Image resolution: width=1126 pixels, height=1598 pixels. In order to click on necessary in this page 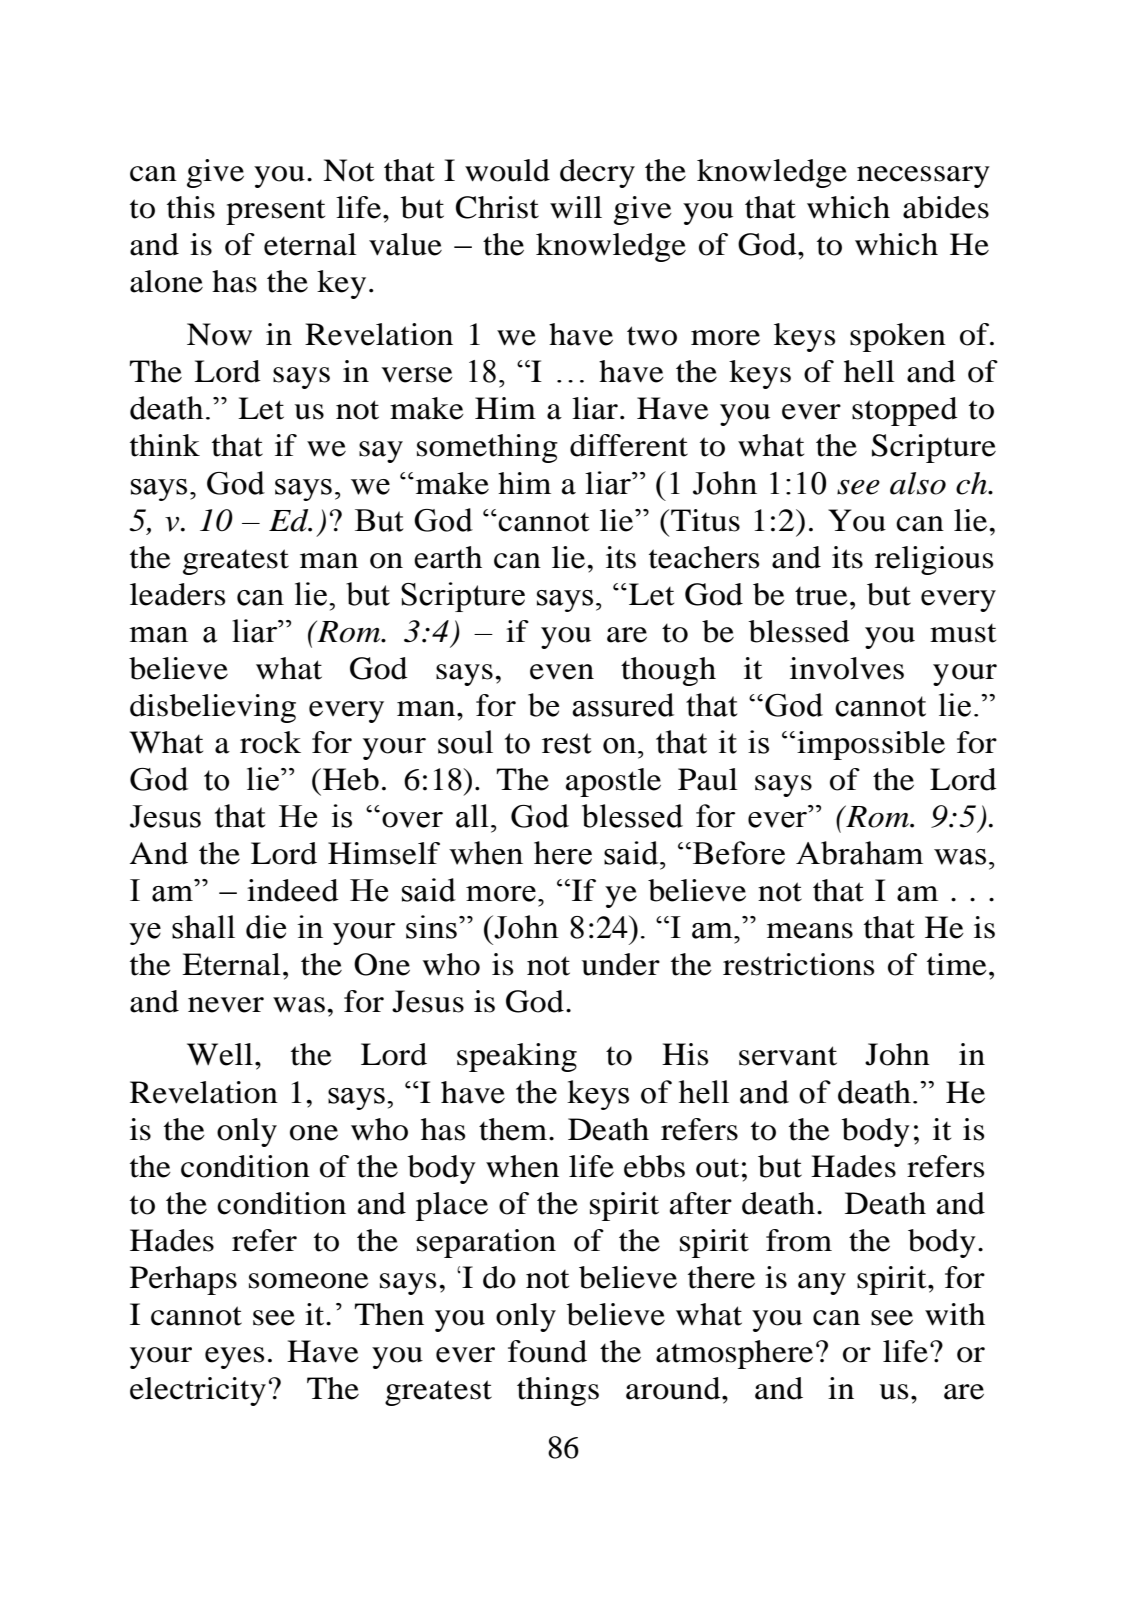, I will do `click(923, 177)`.
